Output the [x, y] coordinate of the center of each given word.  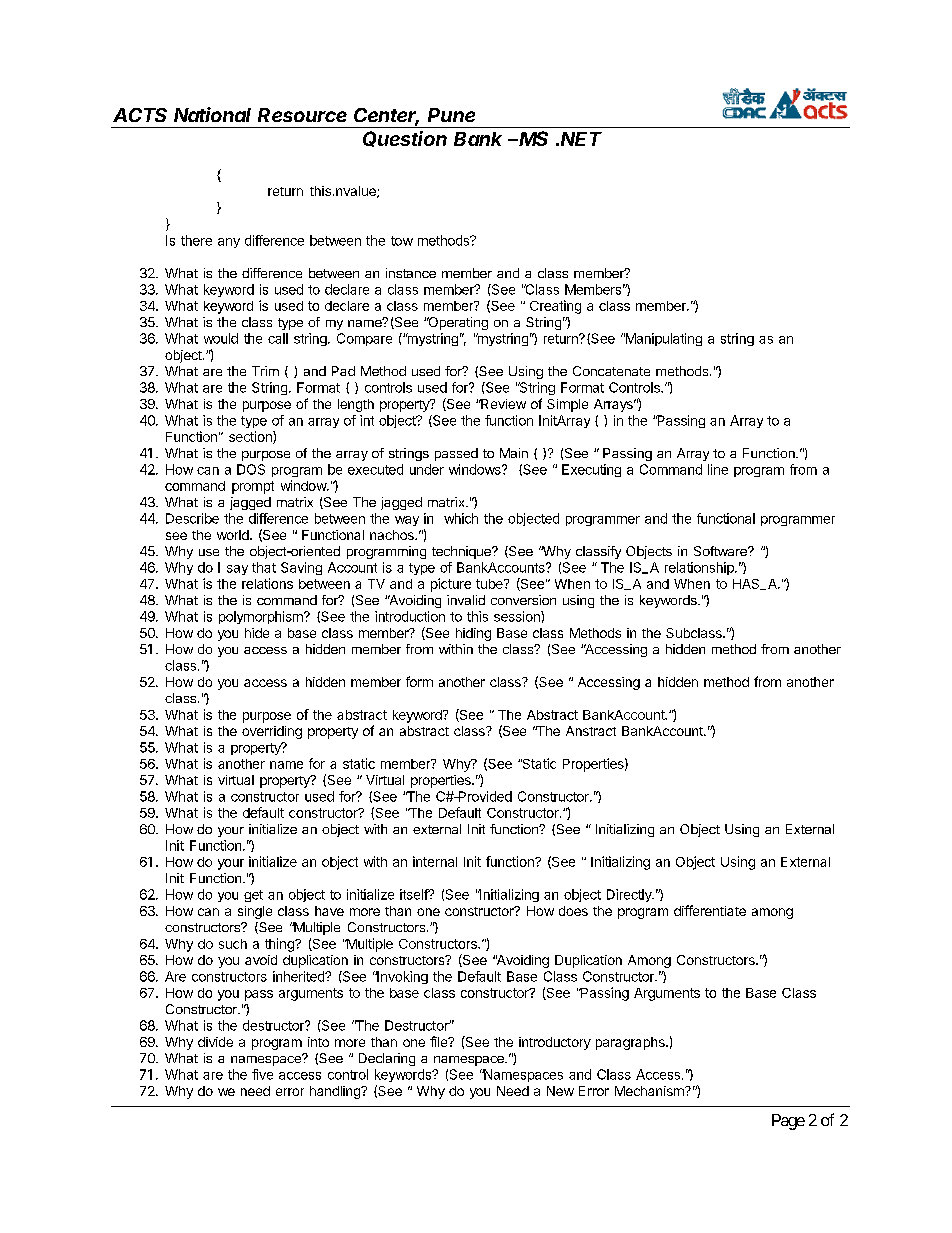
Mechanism [650, 1091]
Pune [451, 115]
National [212, 114]
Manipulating [663, 339]
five [262, 1074]
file [440, 1041]
